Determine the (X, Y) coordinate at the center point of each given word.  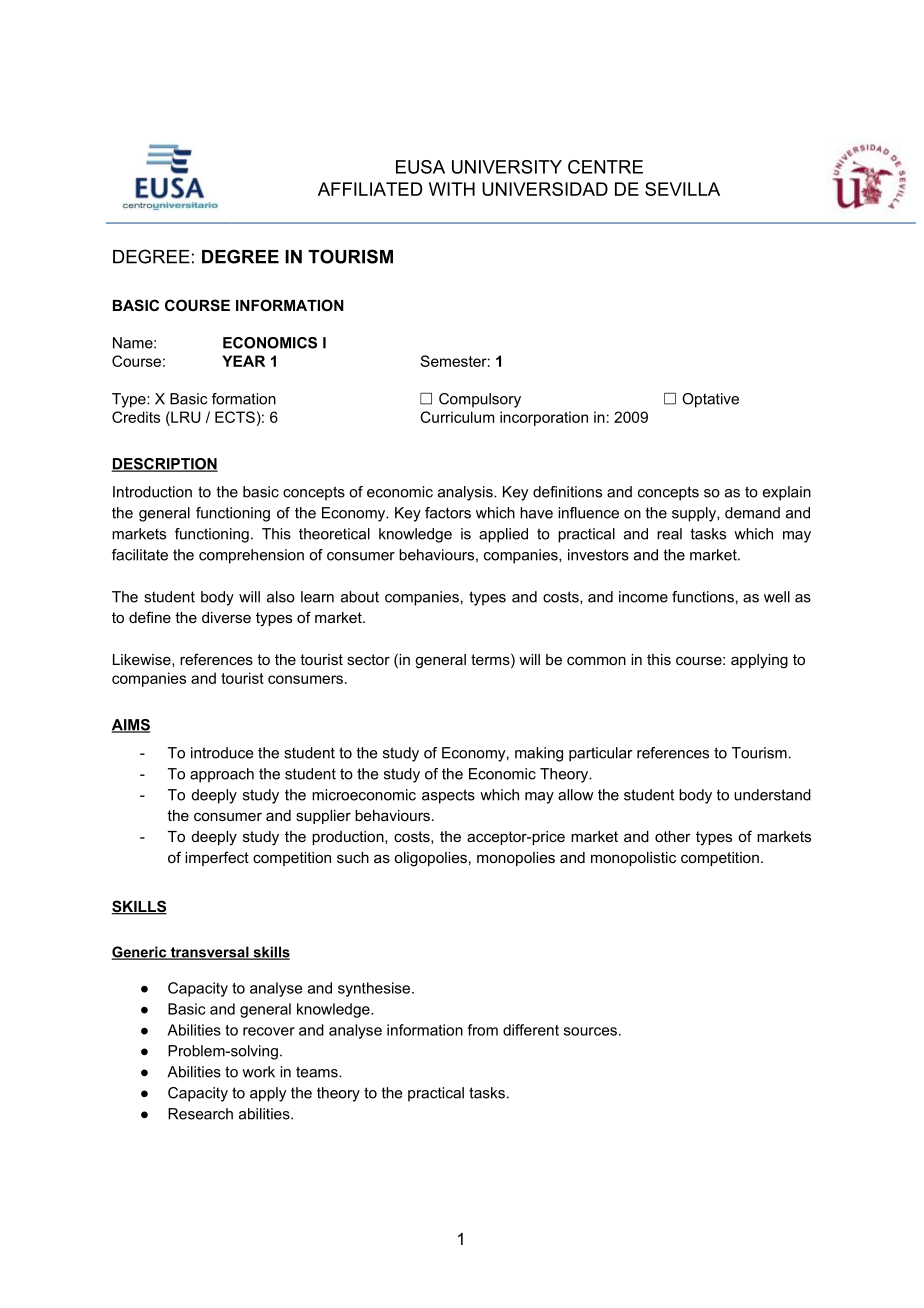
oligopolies (430, 859)
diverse (226, 617)
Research (200, 1114)
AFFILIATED (370, 189)
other (673, 836)
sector (368, 659)
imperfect (217, 858)
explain (787, 493)
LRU (185, 417)
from (482, 1030)
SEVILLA (682, 189)
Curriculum (457, 417)
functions (703, 597)
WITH (452, 189)
